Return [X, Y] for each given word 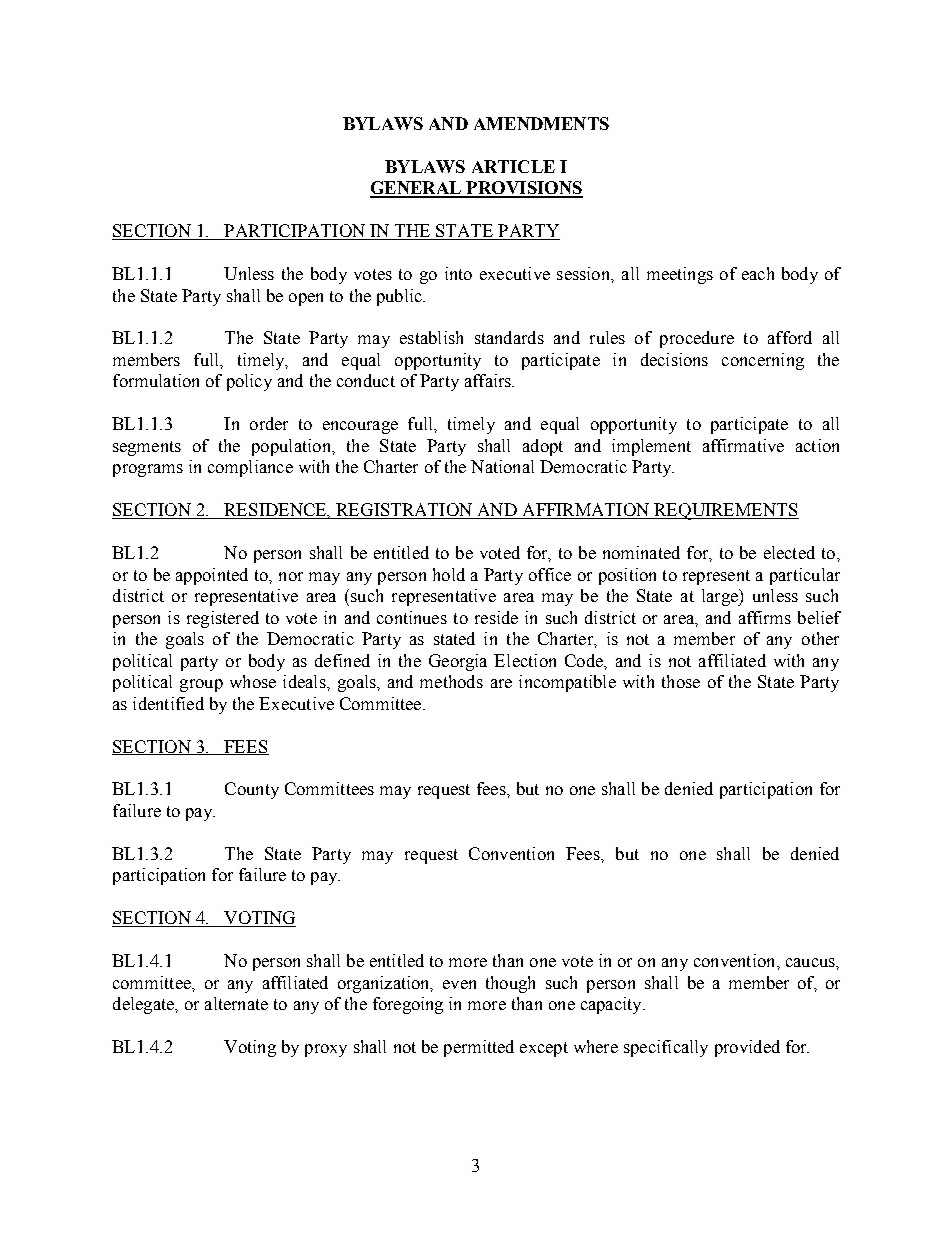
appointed [212, 576]
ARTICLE [513, 166]
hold [449, 574]
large [721, 597]
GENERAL [417, 189]
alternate [236, 1003]
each [758, 273]
